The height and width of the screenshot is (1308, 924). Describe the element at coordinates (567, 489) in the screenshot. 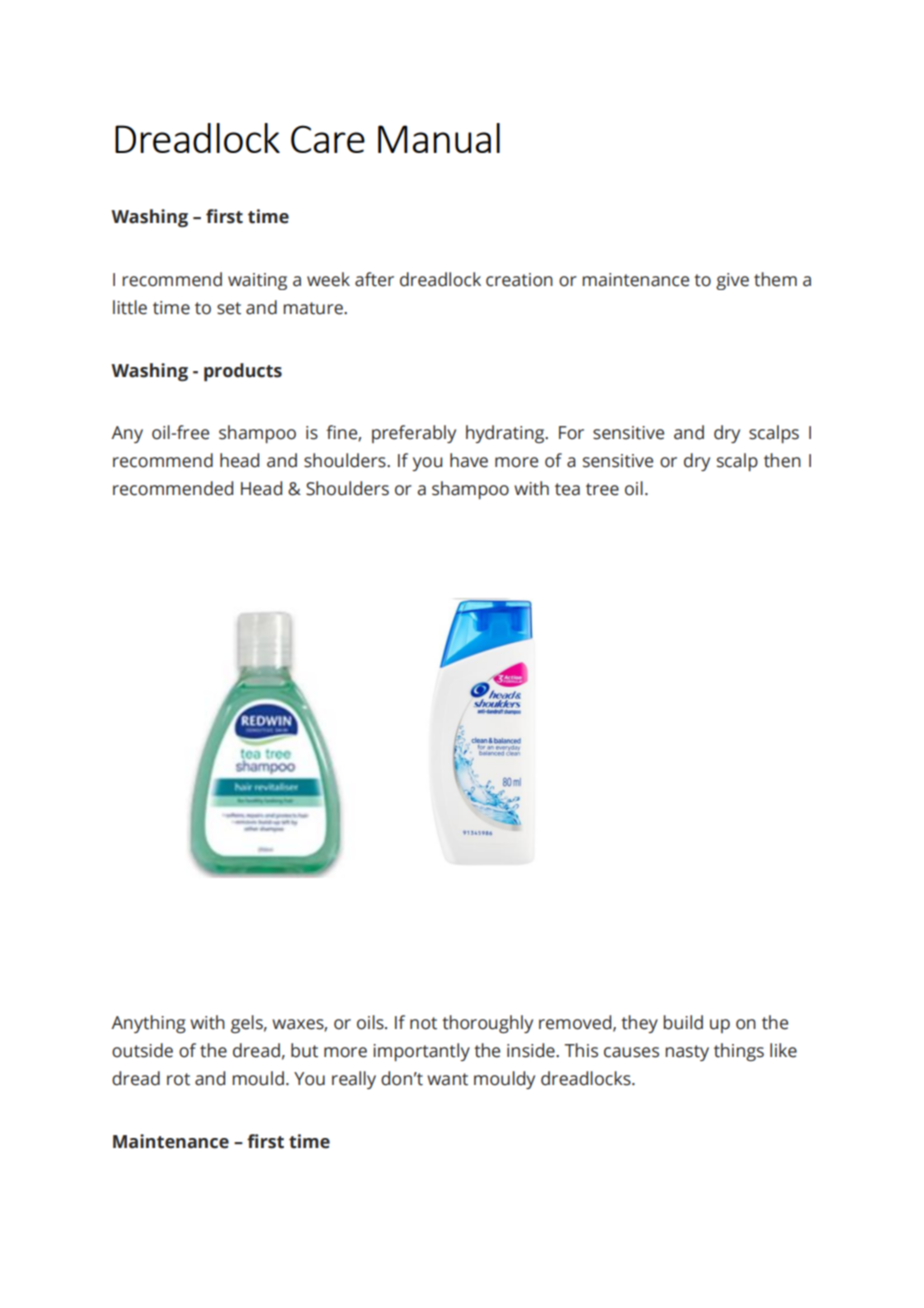

I see `tea` at that location.
